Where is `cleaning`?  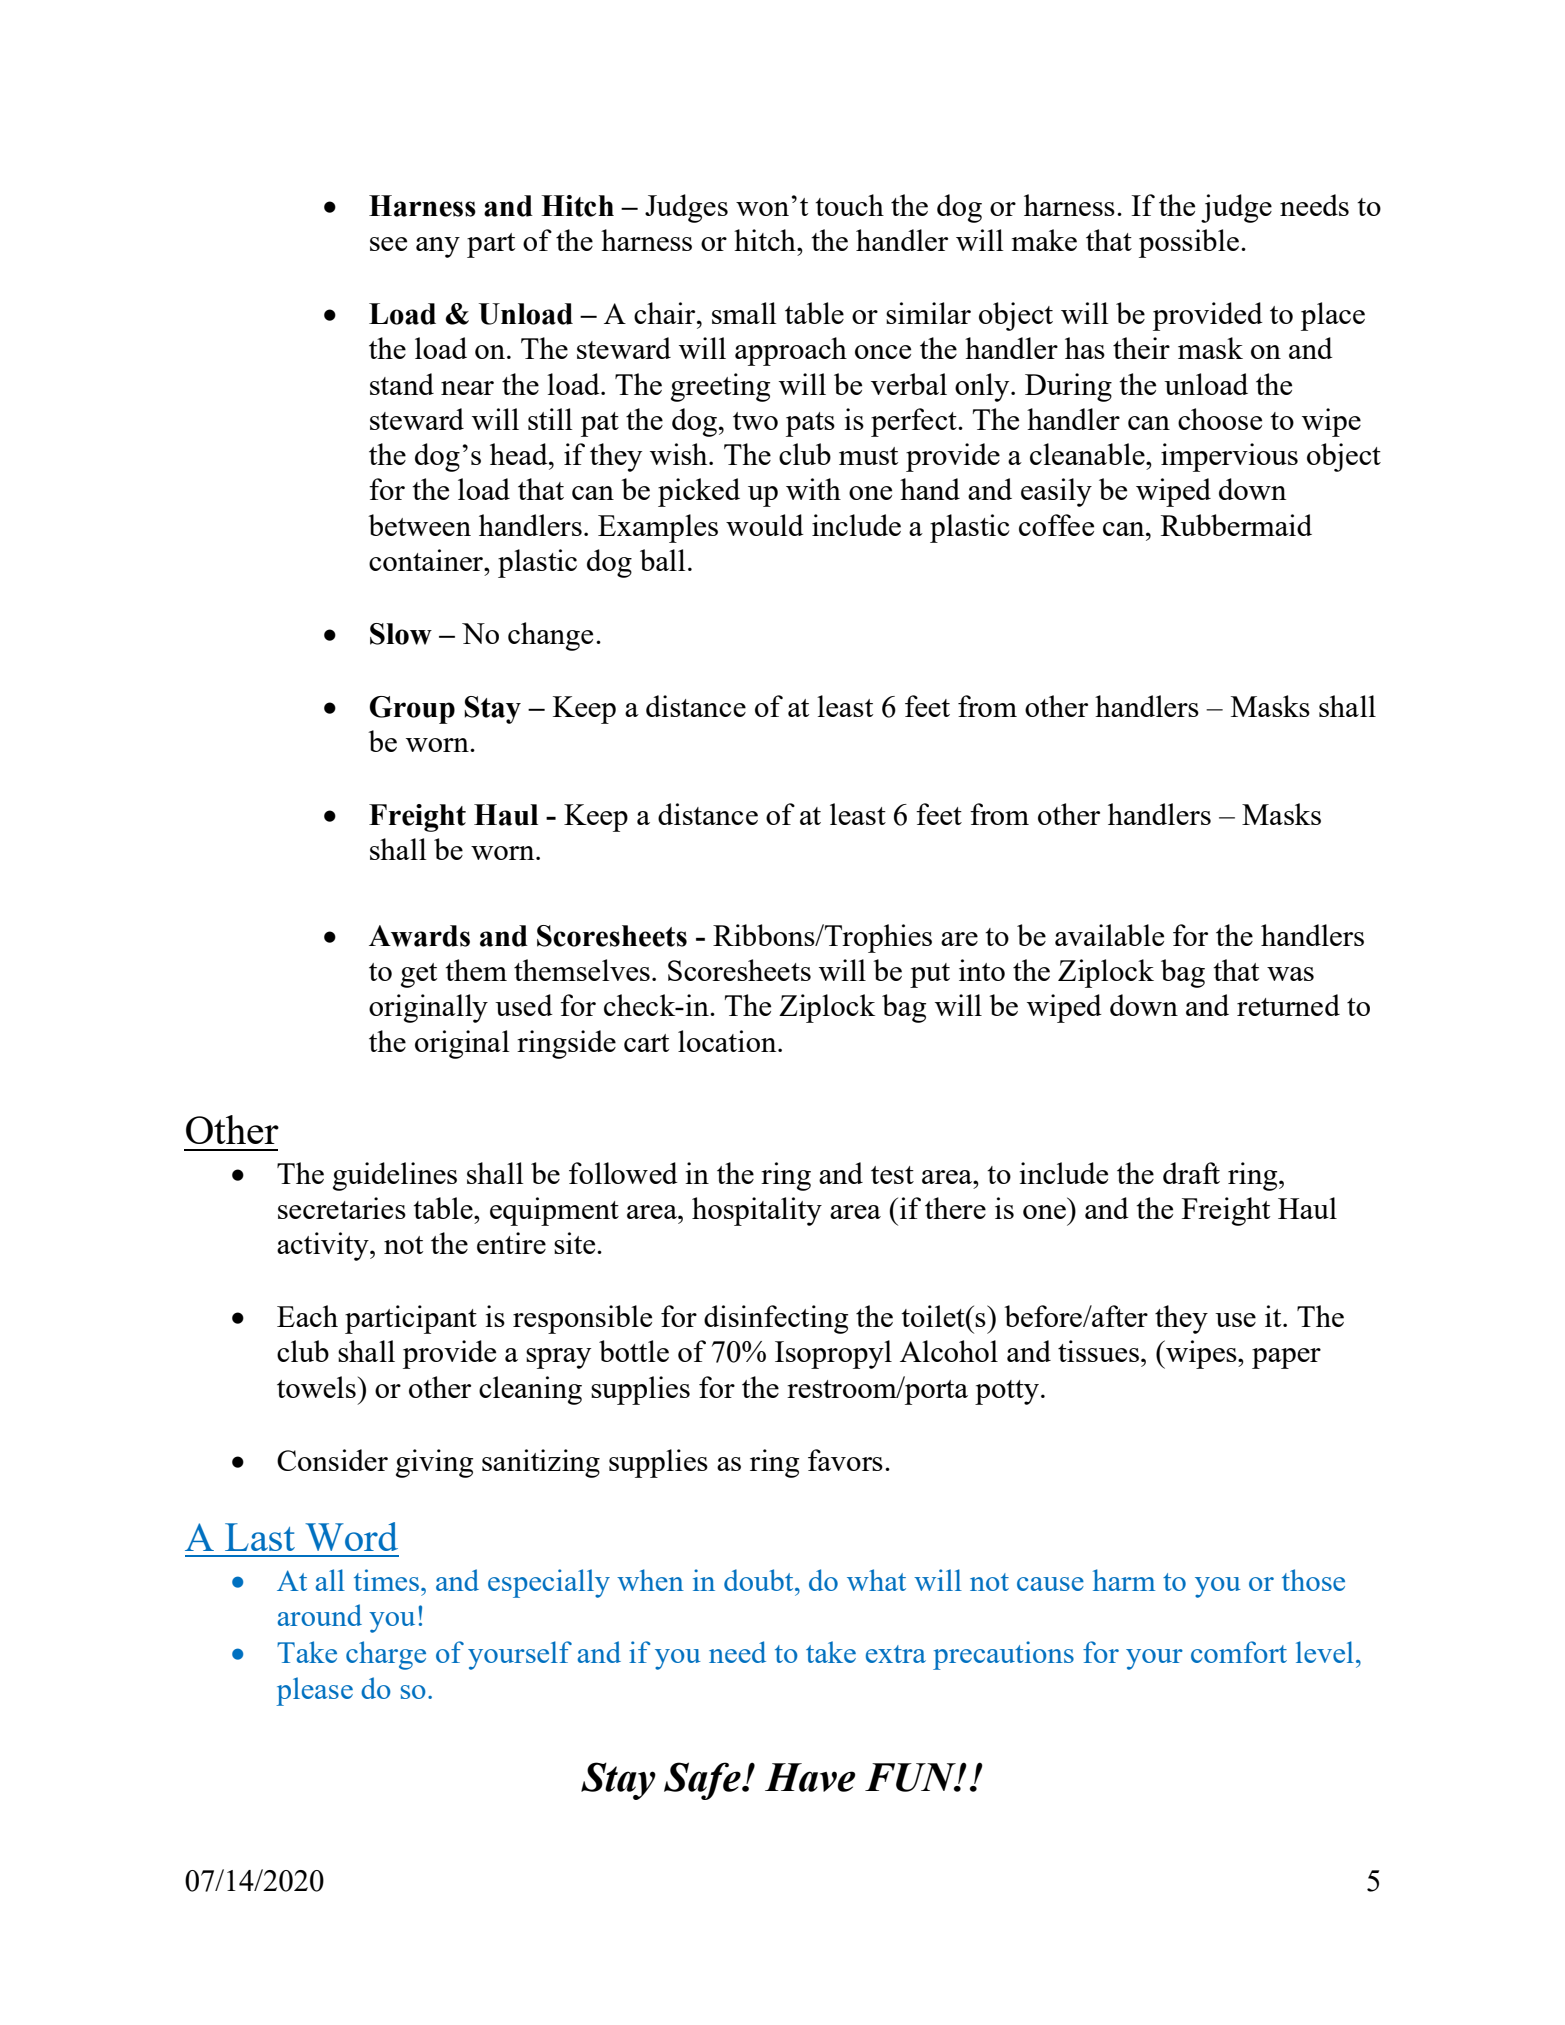 cleaning is located at coordinates (530, 1390).
